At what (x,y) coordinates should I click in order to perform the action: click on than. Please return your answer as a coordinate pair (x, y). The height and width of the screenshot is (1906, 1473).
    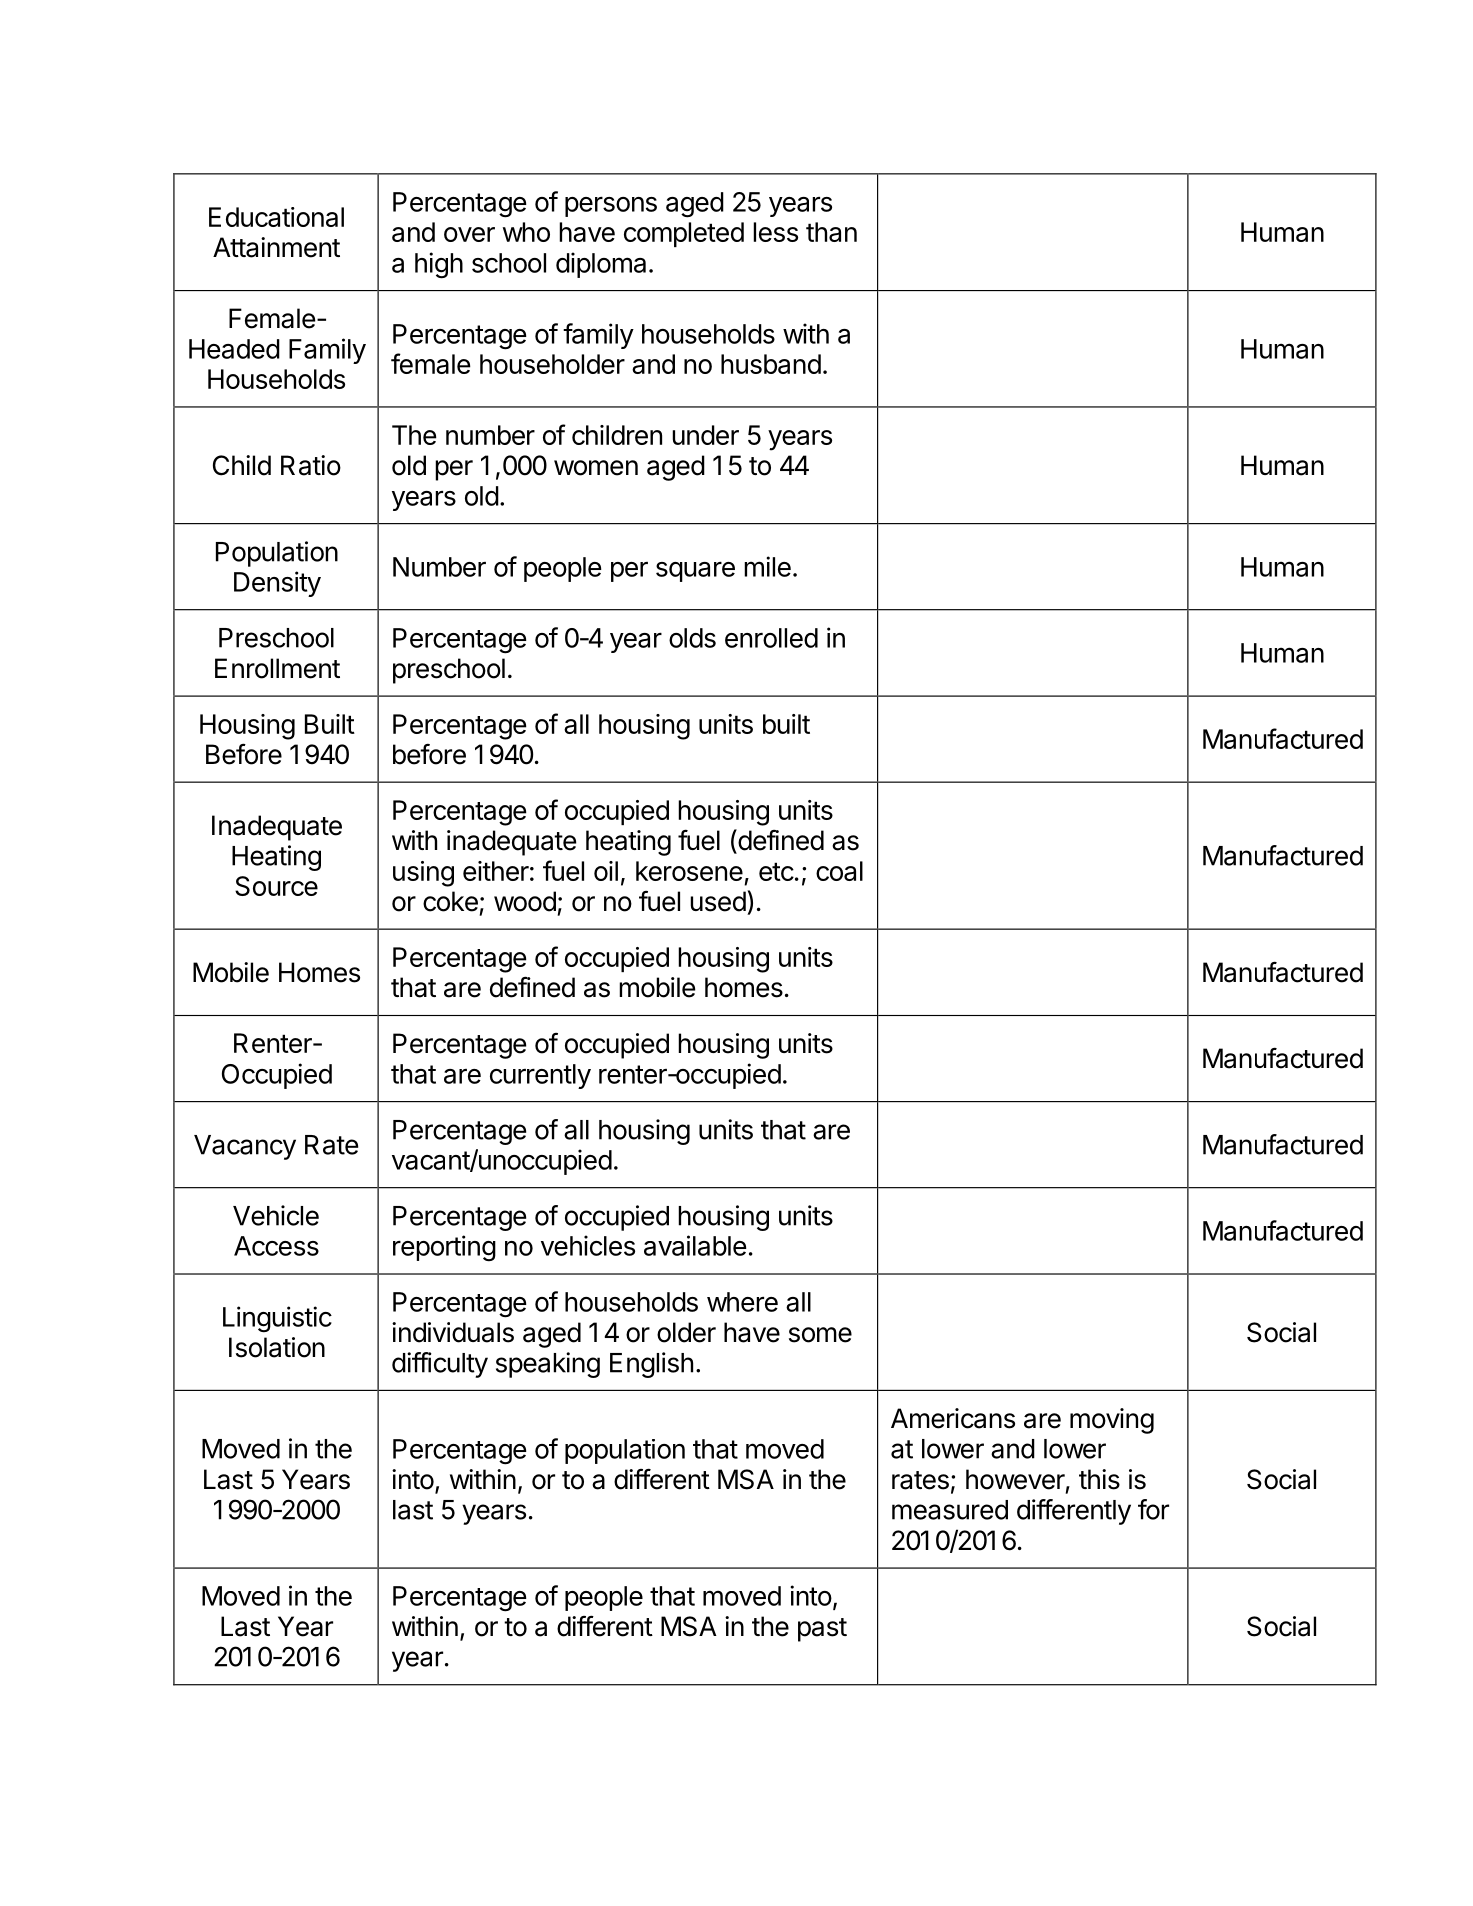
    Looking at the image, I should click on (831, 232).
